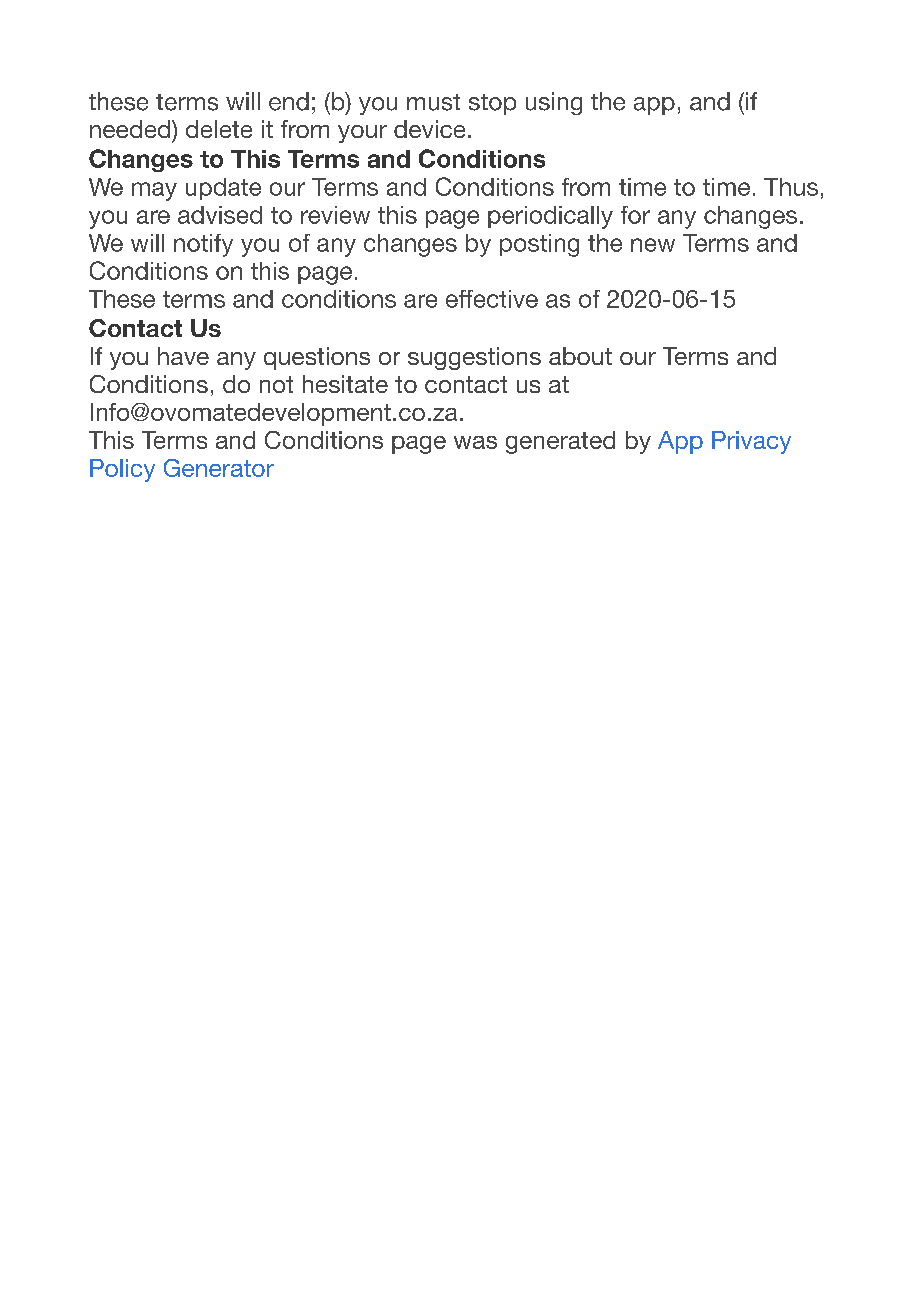 This screenshot has width=924, height=1308. Describe the element at coordinates (219, 129) in the screenshot. I see `delete` at that location.
